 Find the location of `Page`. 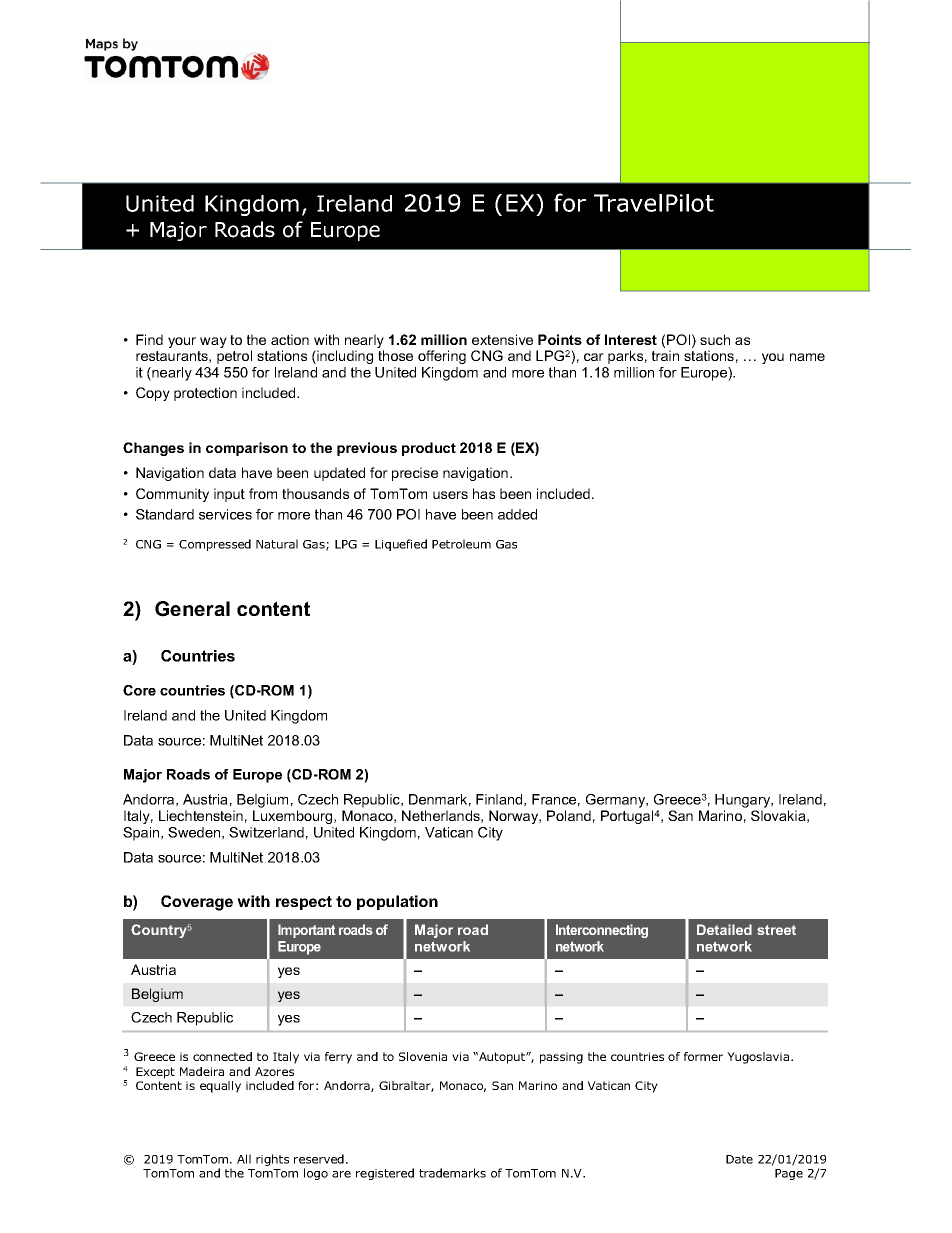

Page is located at coordinates (789, 1174).
